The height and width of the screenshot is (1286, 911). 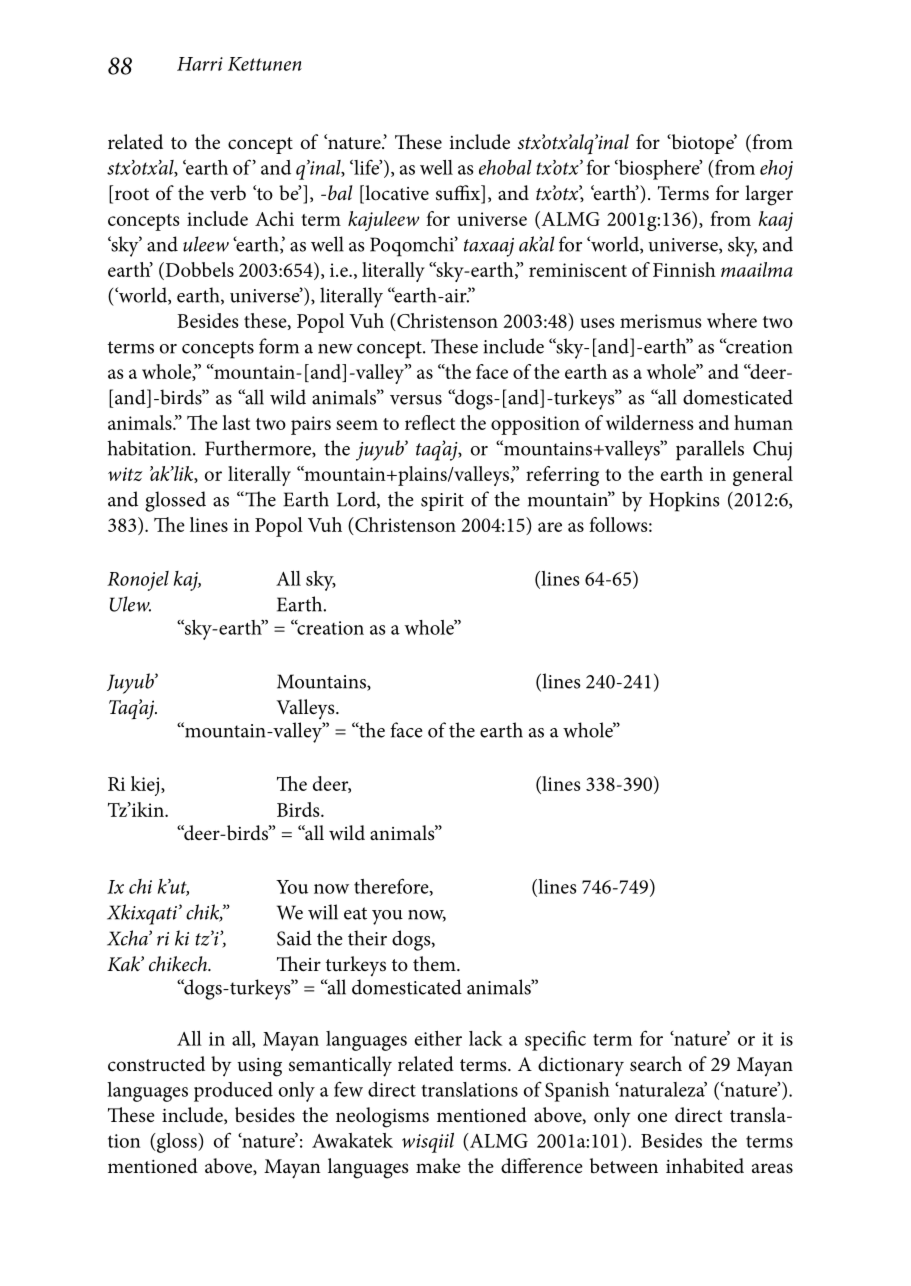 I want to click on Hopkins, so click(x=684, y=501).
